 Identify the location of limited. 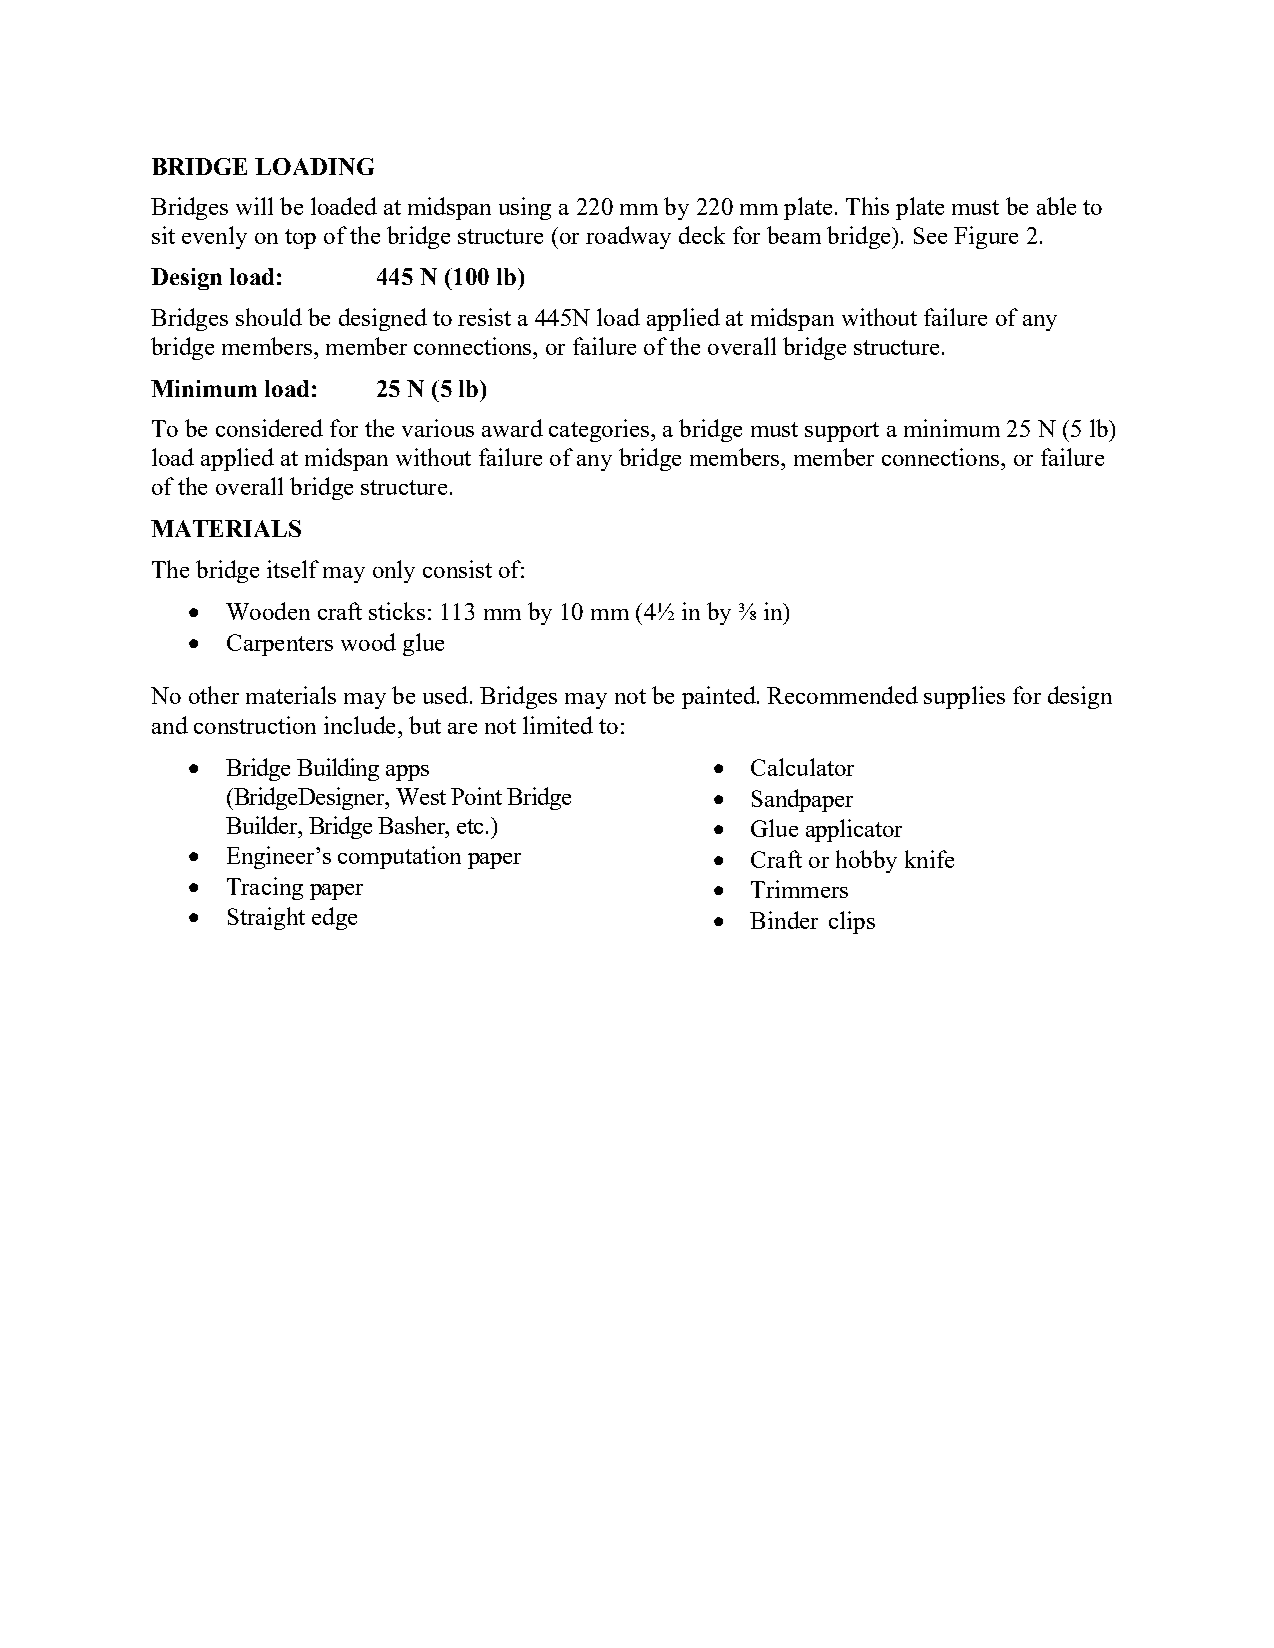
(558, 725).
